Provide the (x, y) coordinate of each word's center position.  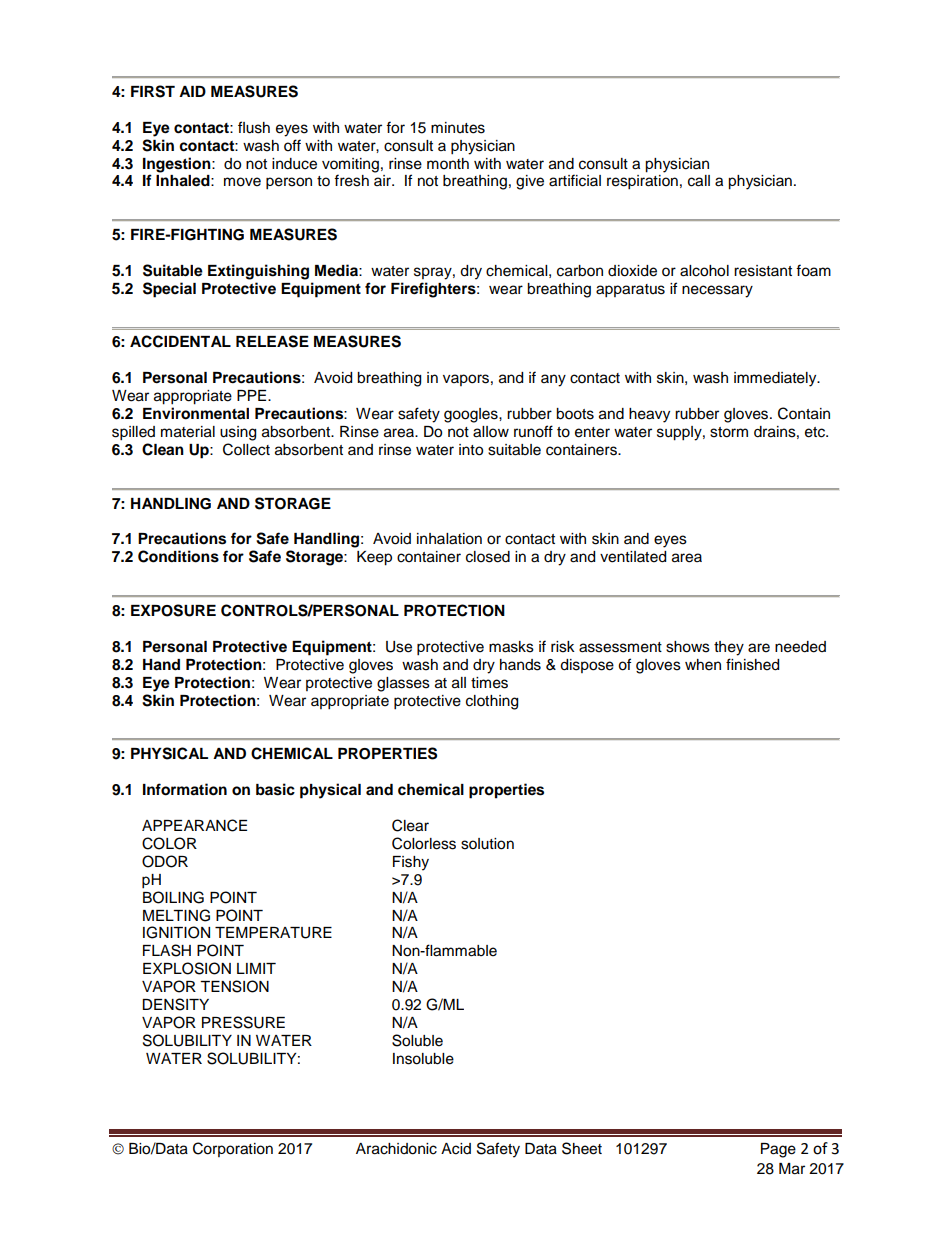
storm (729, 432)
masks (511, 647)
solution (487, 844)
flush (254, 127)
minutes (458, 128)
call (699, 181)
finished (752, 664)
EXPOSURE (173, 610)
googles (472, 415)
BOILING (173, 897)
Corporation (233, 1149)
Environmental (196, 413)
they (729, 648)
